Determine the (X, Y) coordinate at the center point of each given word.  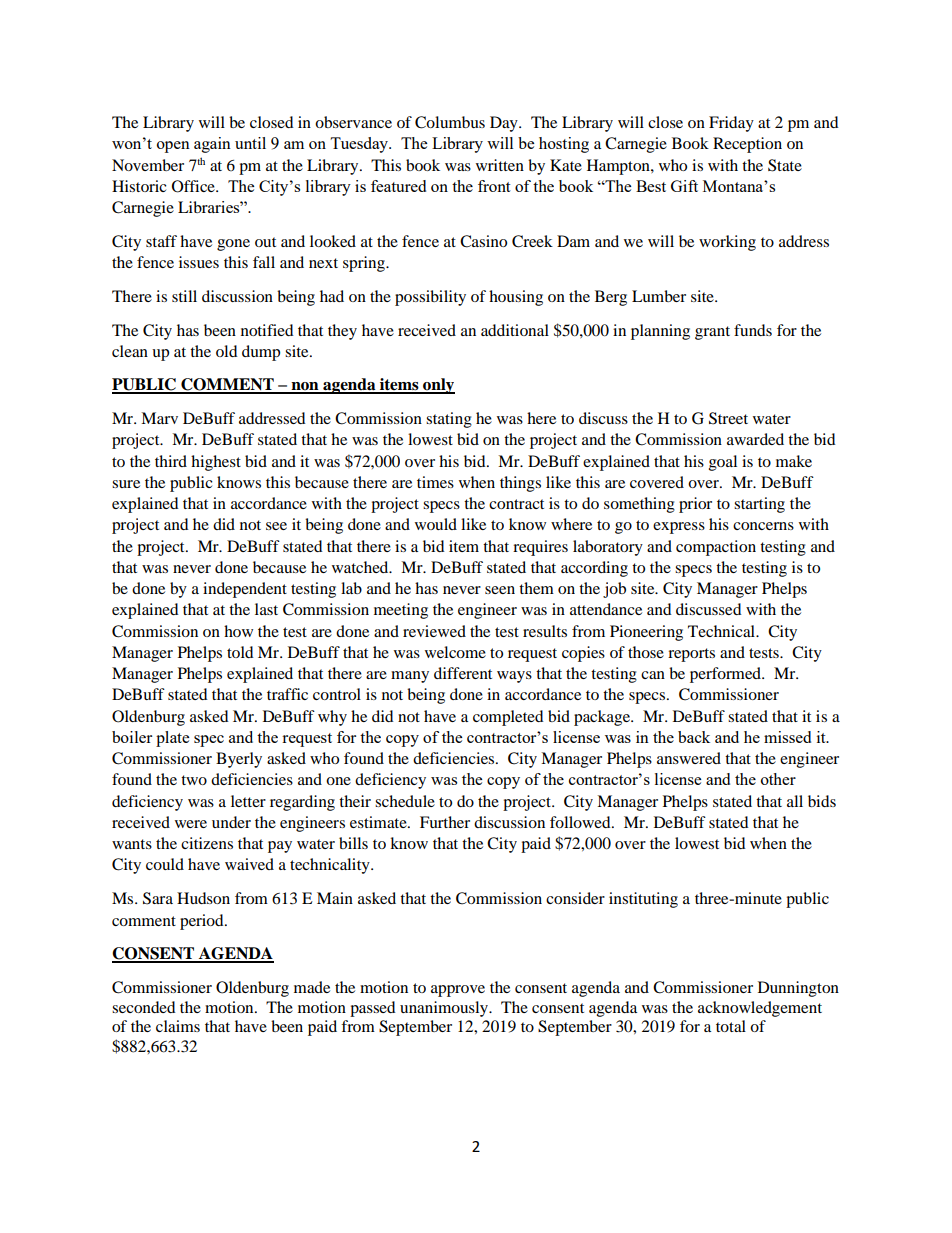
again (212, 145)
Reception (747, 145)
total (731, 1026)
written (500, 165)
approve (458, 991)
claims (178, 1026)
